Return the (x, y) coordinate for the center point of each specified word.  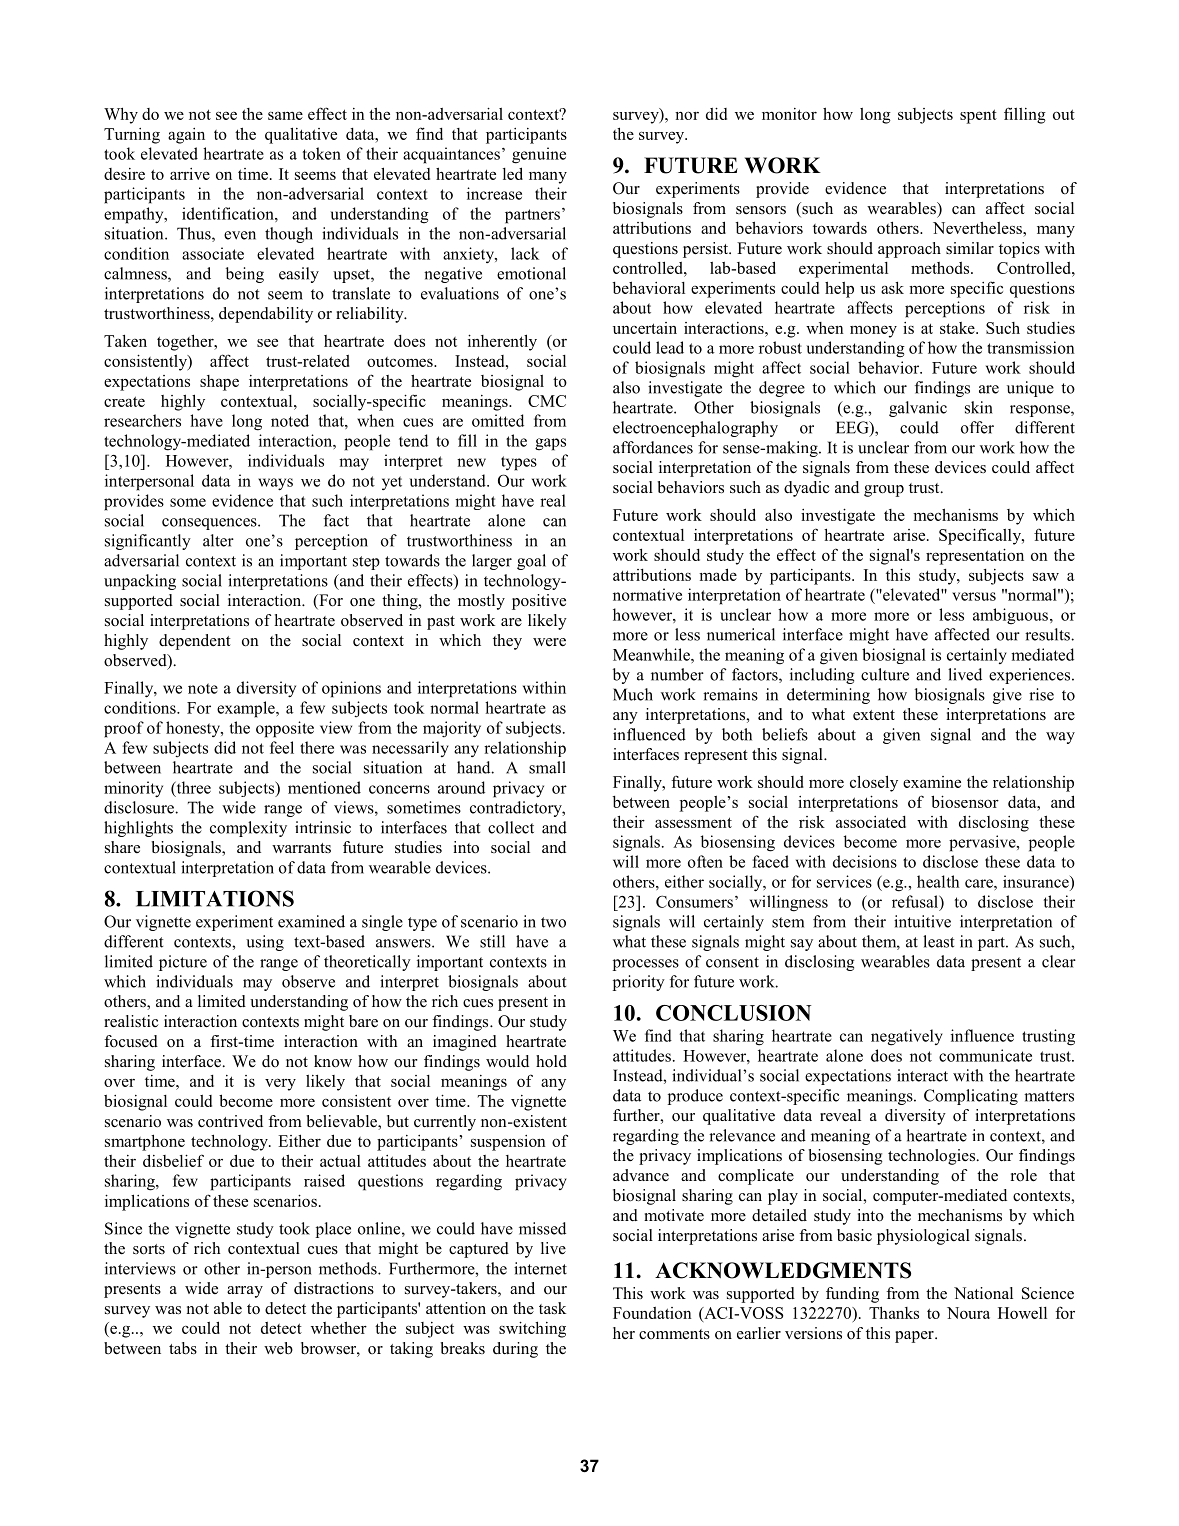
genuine (539, 155)
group (884, 491)
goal (531, 562)
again (186, 136)
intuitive (922, 921)
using (265, 943)
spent (978, 116)
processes (646, 965)
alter (218, 540)
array (245, 1292)
